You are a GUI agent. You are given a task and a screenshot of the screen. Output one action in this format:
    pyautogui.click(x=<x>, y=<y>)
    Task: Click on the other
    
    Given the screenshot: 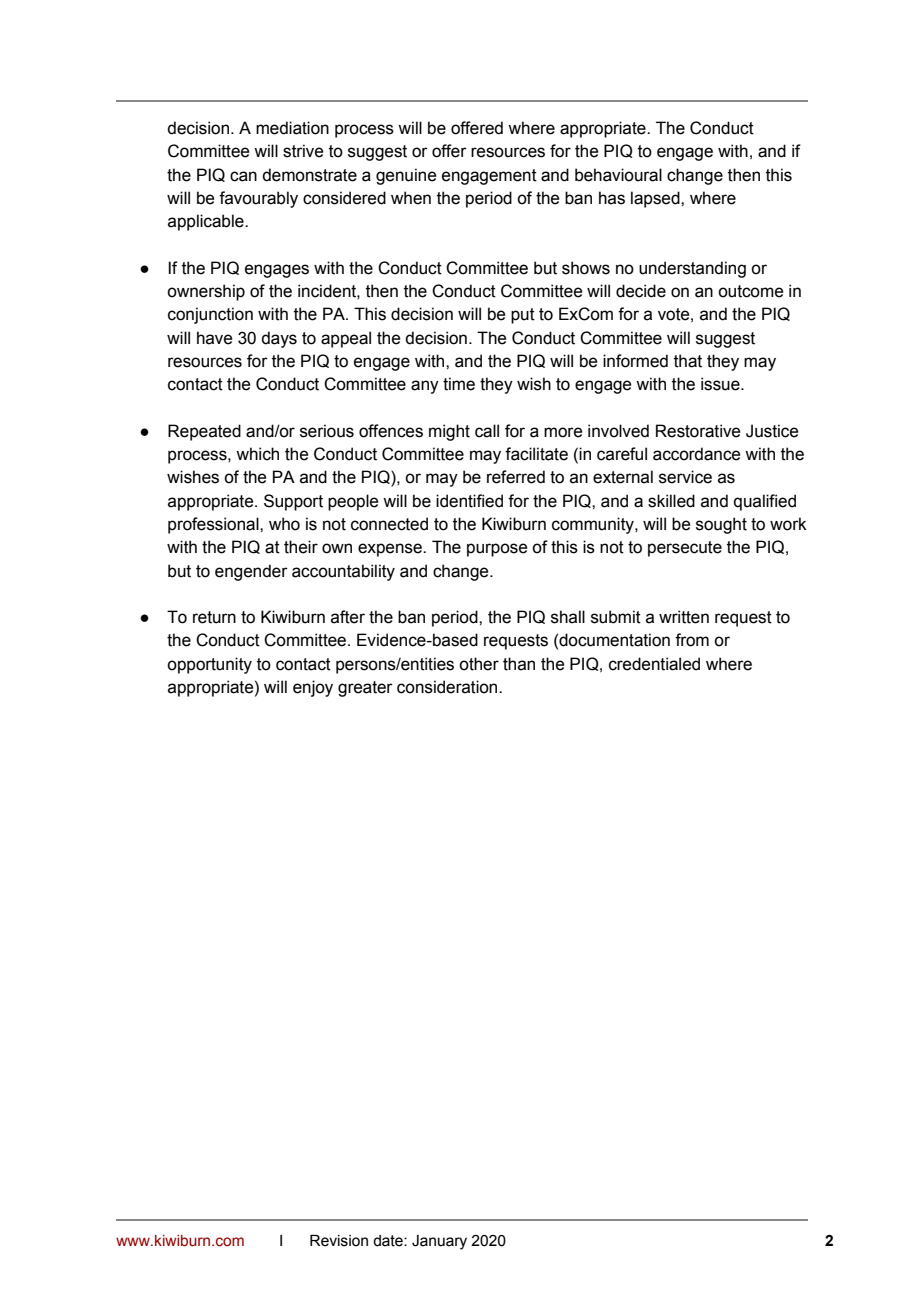 What is the action you would take?
    pyautogui.click(x=479, y=664)
